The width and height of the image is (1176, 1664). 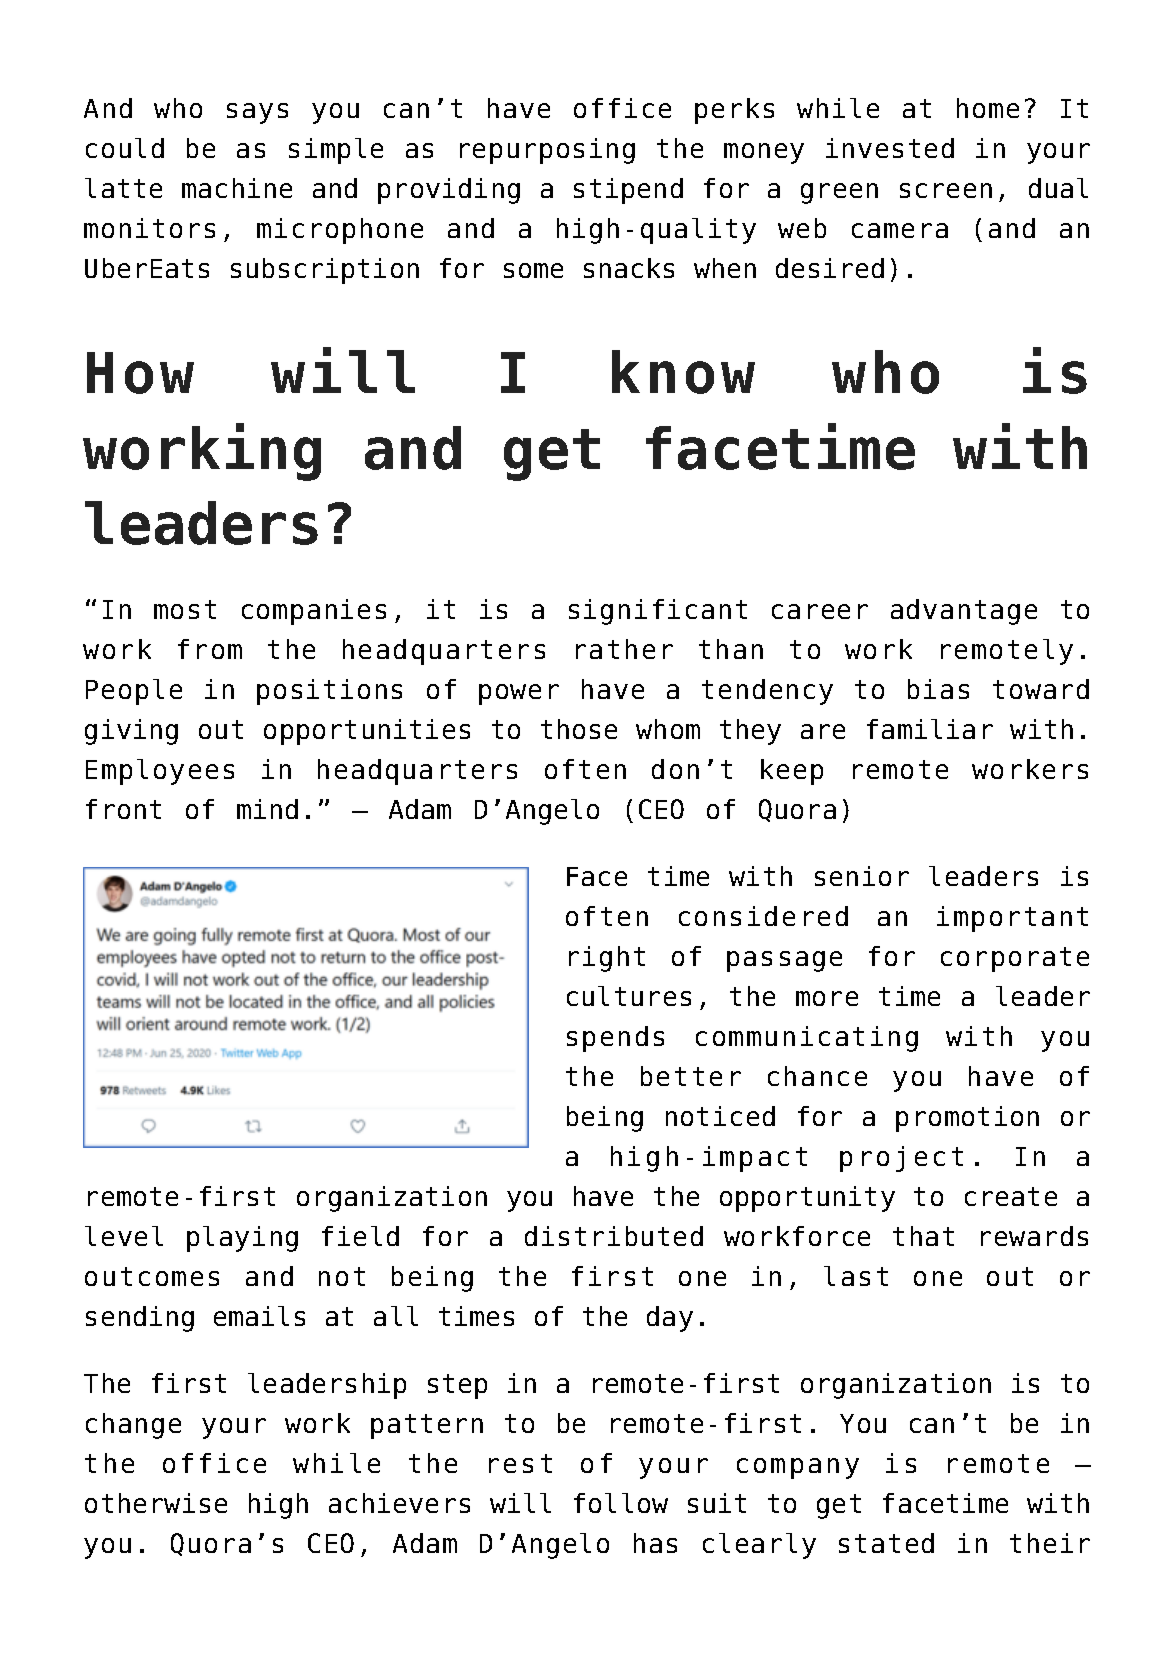 I want to click on distributed, so click(x=614, y=1236).
